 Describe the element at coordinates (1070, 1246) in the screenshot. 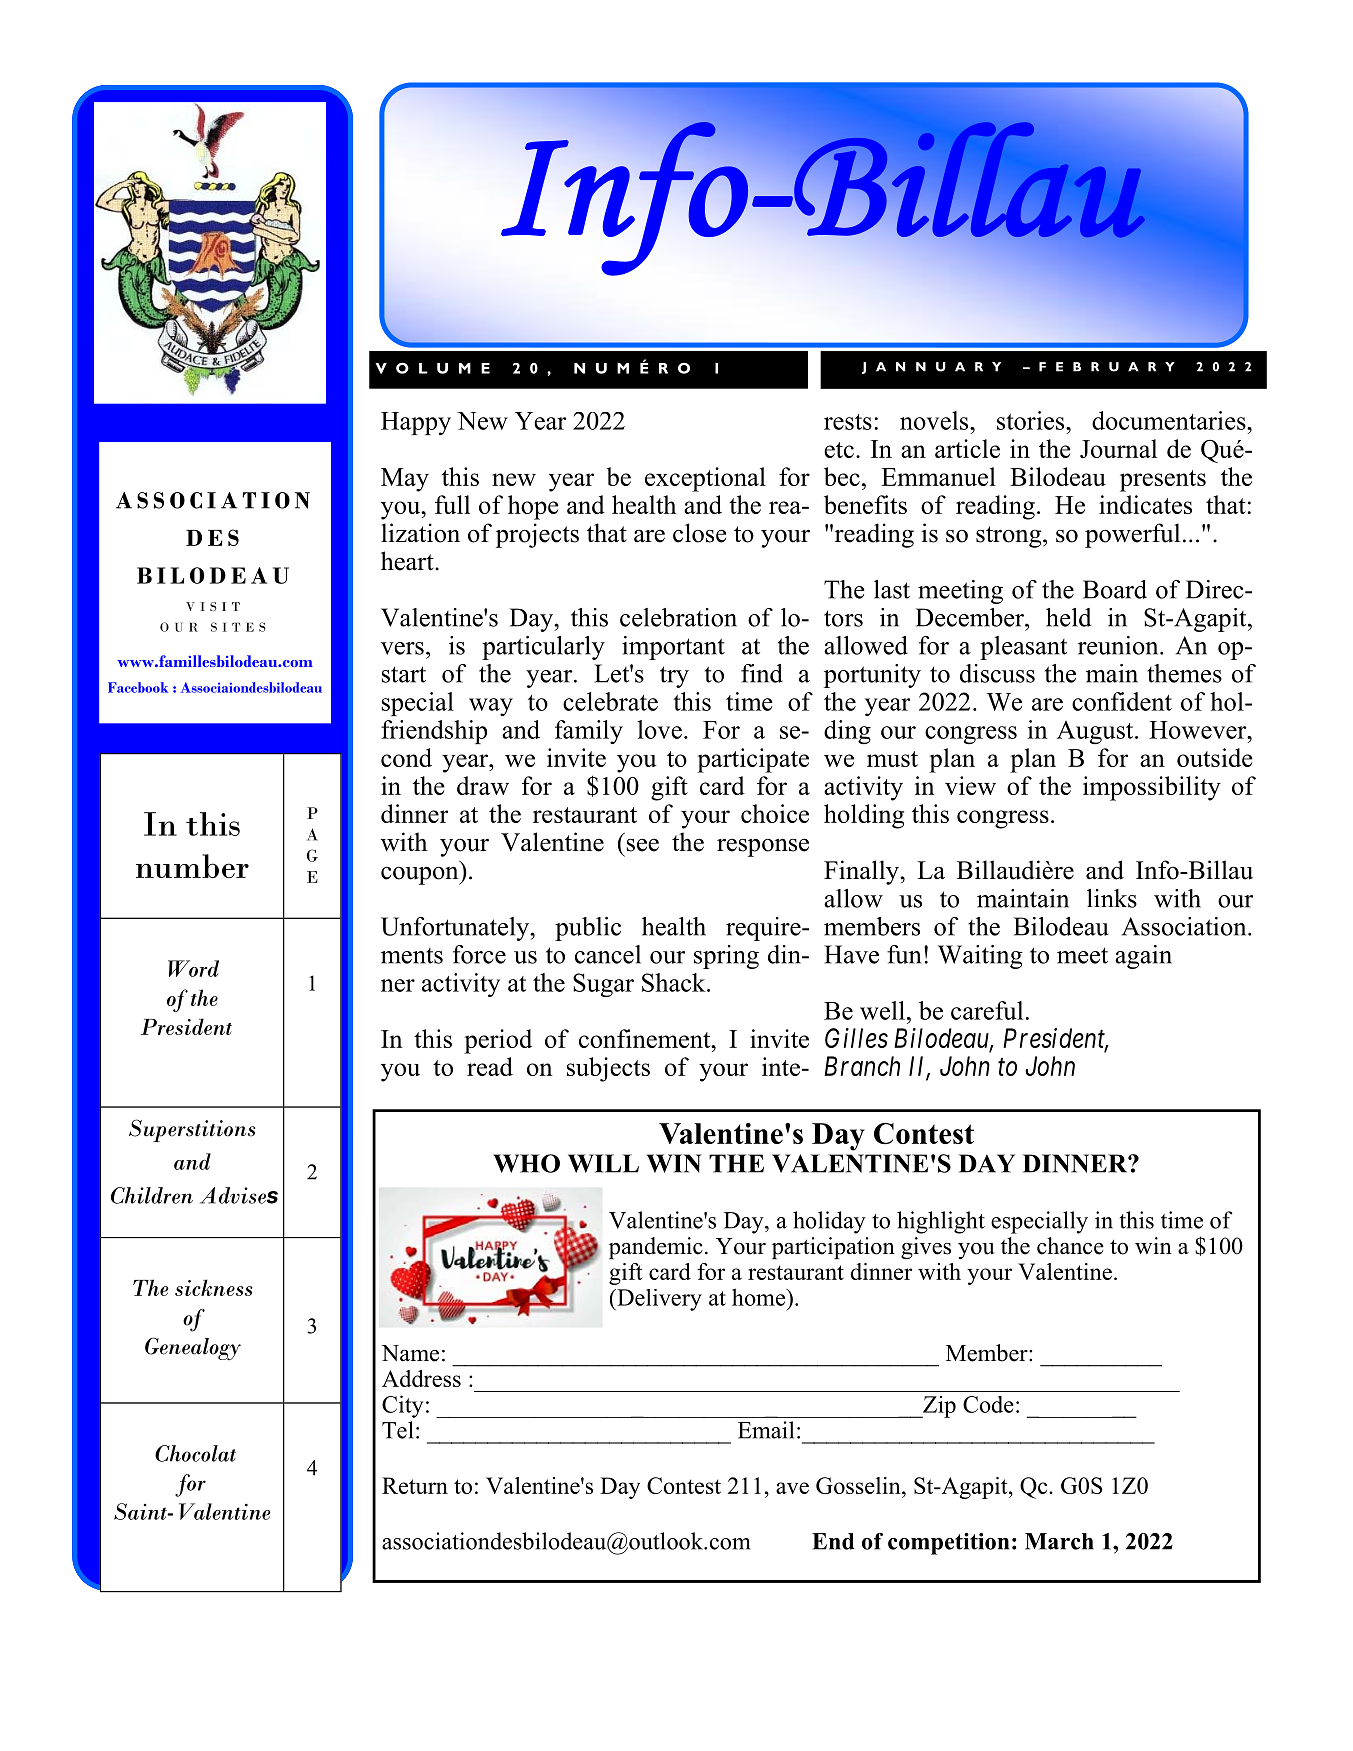

I see `chance` at that location.
